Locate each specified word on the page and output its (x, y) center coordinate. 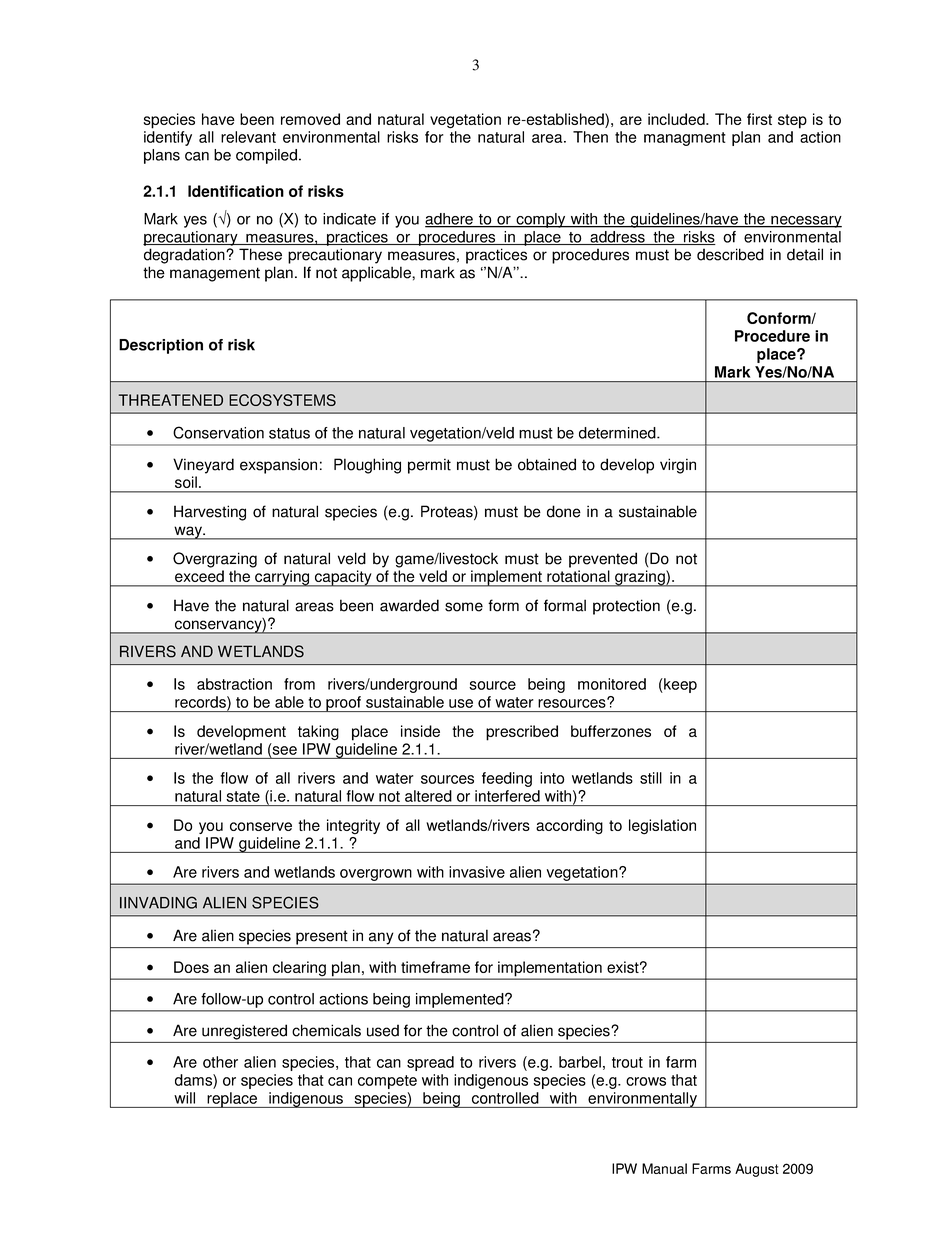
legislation (662, 826)
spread (430, 1063)
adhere (450, 220)
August (757, 1170)
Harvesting (210, 513)
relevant (248, 137)
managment (685, 139)
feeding (507, 779)
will (184, 1098)
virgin (678, 466)
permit (429, 466)
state (243, 796)
